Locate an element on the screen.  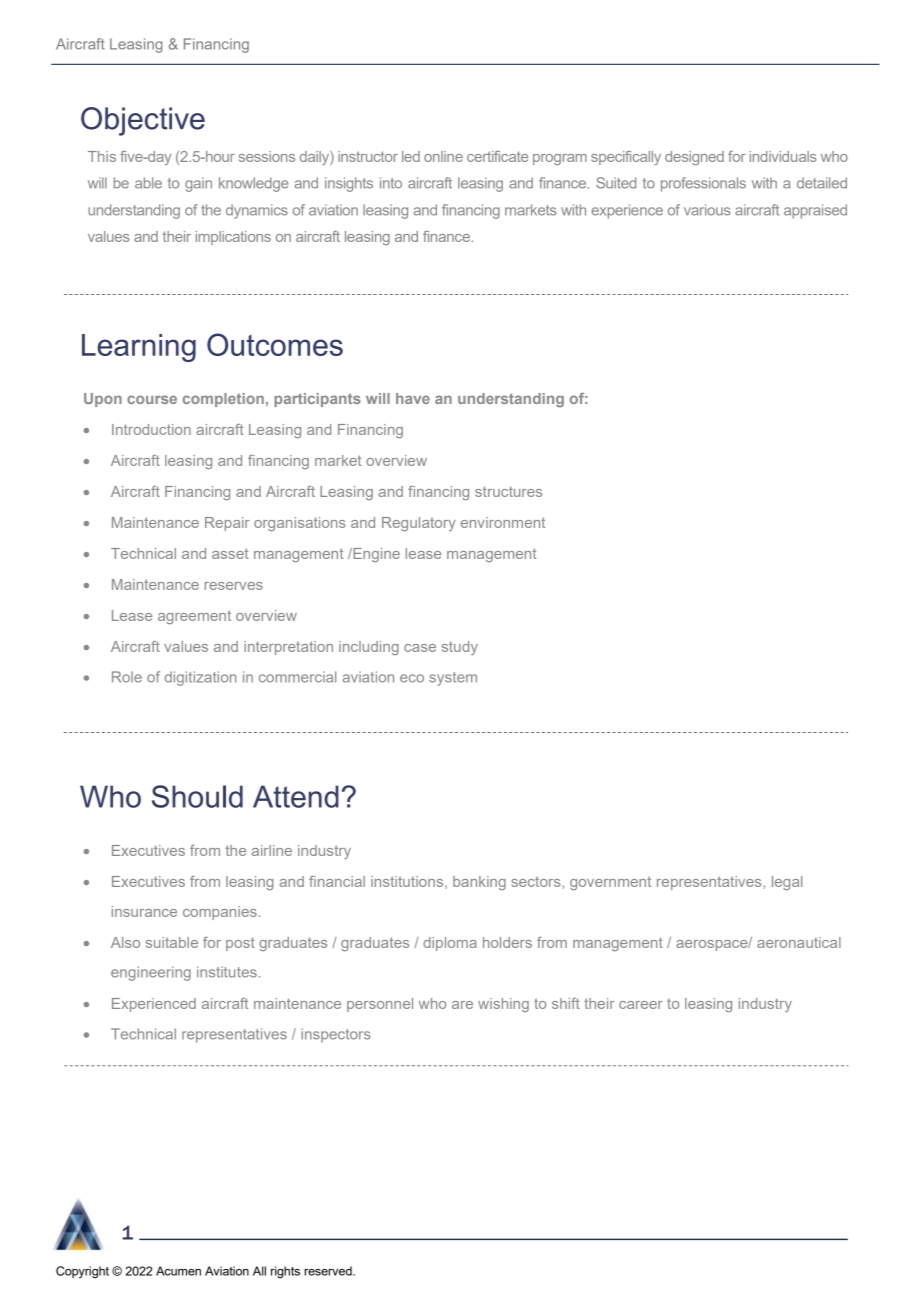
reserved is located at coordinates (329, 1271).
